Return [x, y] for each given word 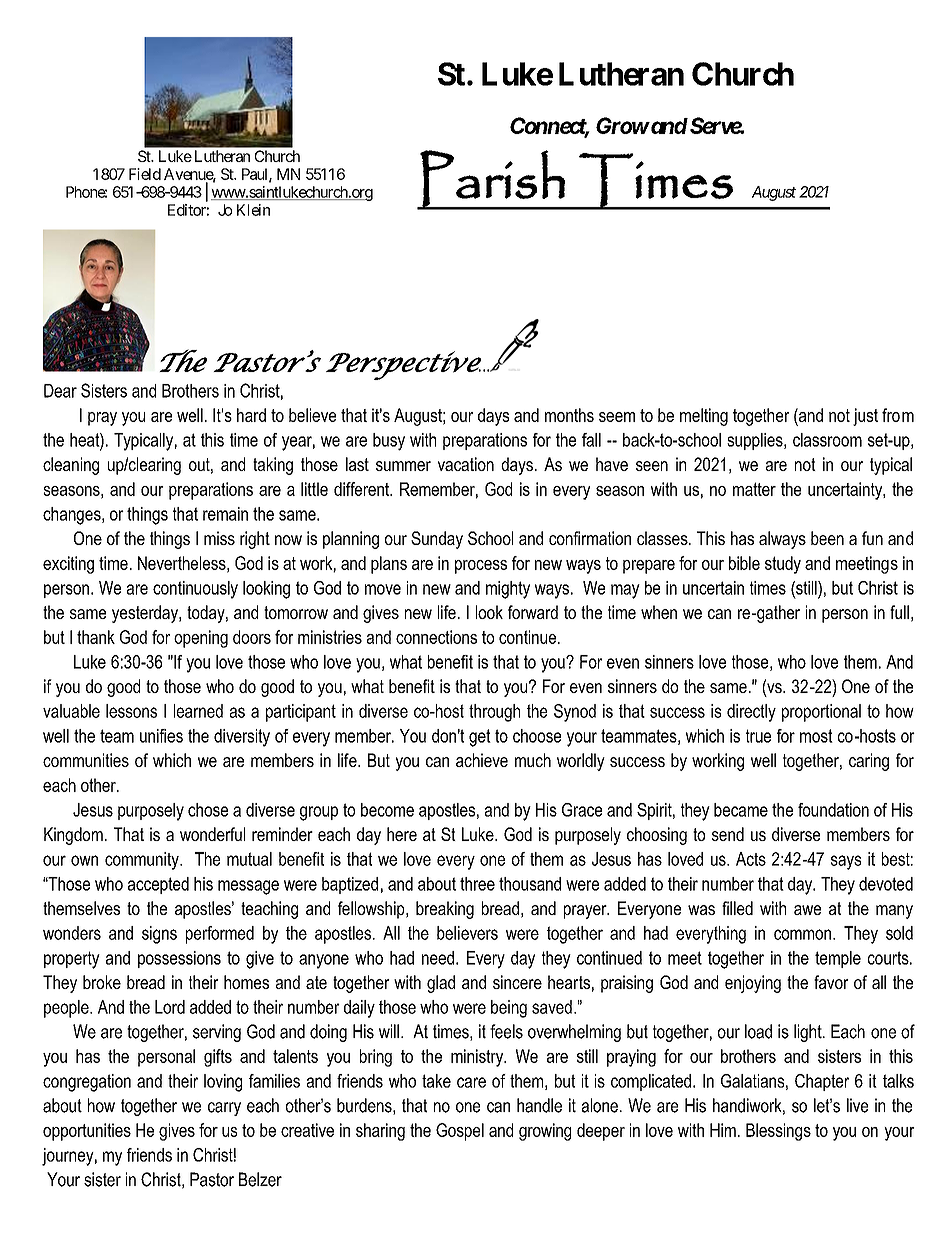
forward [533, 612]
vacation [466, 464]
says [846, 862]
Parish [493, 179]
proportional [821, 713]
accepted [158, 885]
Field [145, 174]
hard [251, 415]
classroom [827, 440]
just [865, 417]
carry [224, 1109]
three [477, 884]
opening [201, 639]
